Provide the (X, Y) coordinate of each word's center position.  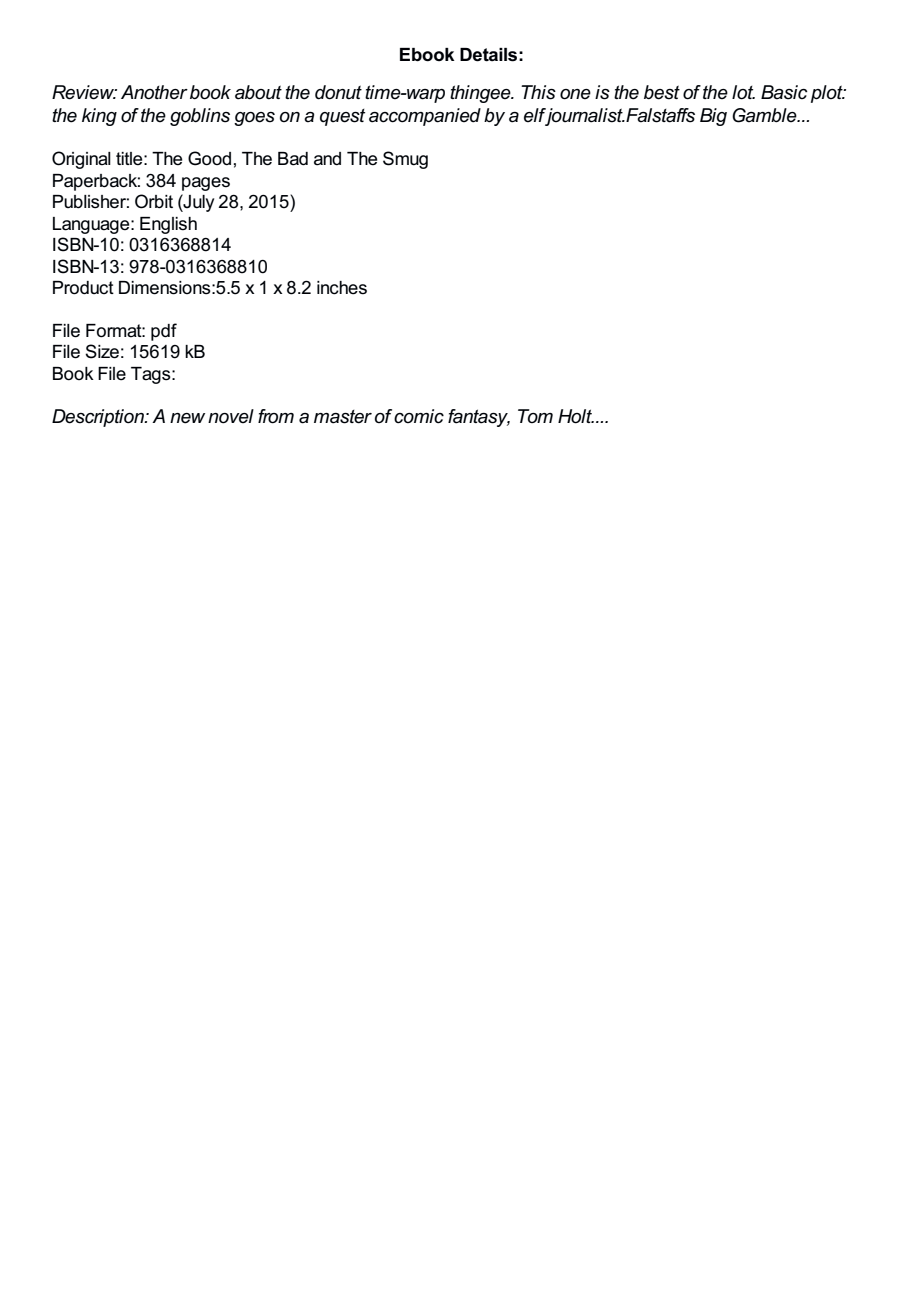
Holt (576, 416)
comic (419, 416)
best (662, 92)
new (187, 418)
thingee (481, 94)
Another (154, 92)
